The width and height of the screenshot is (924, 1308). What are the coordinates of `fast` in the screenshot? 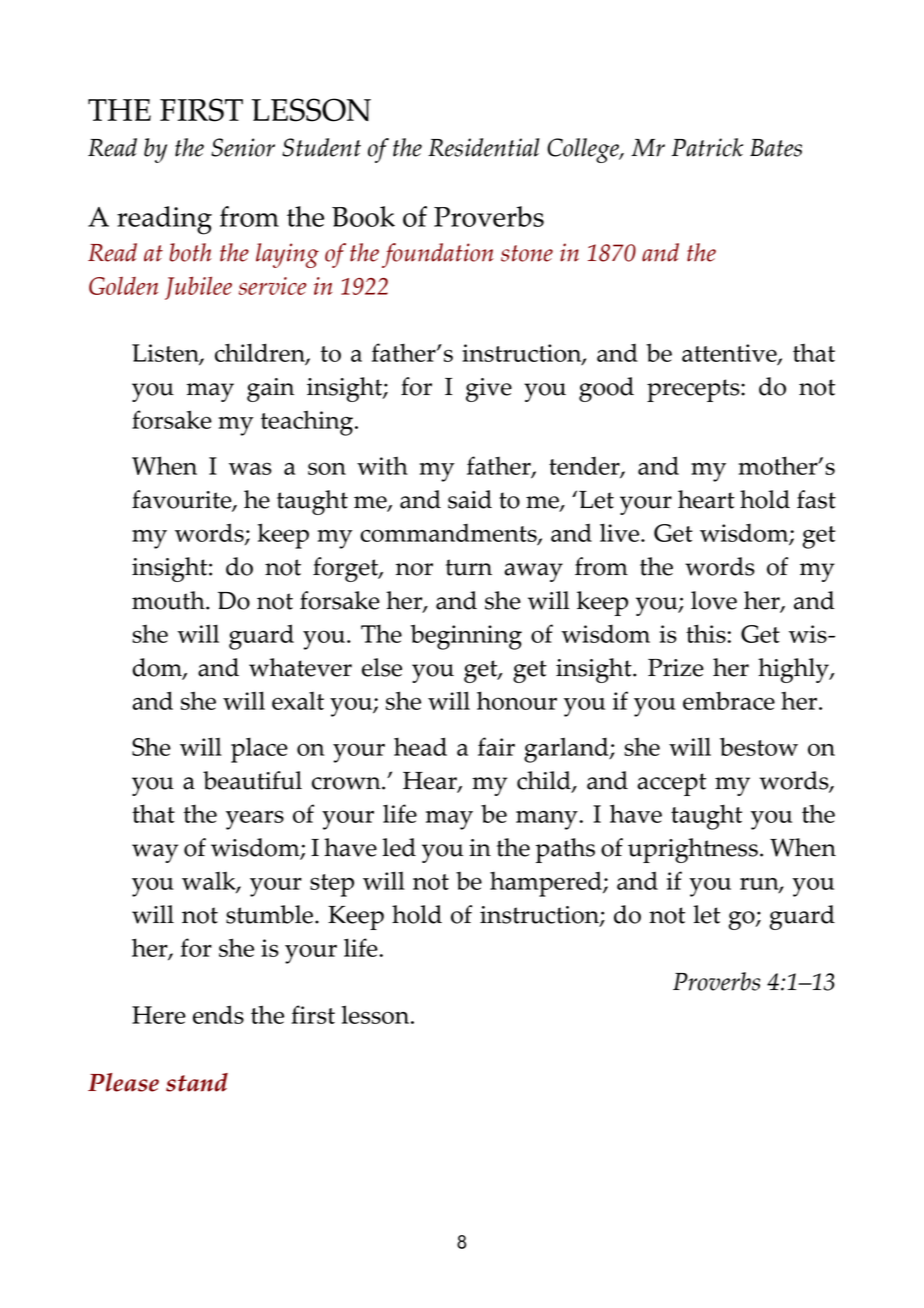 It's located at (816, 499).
